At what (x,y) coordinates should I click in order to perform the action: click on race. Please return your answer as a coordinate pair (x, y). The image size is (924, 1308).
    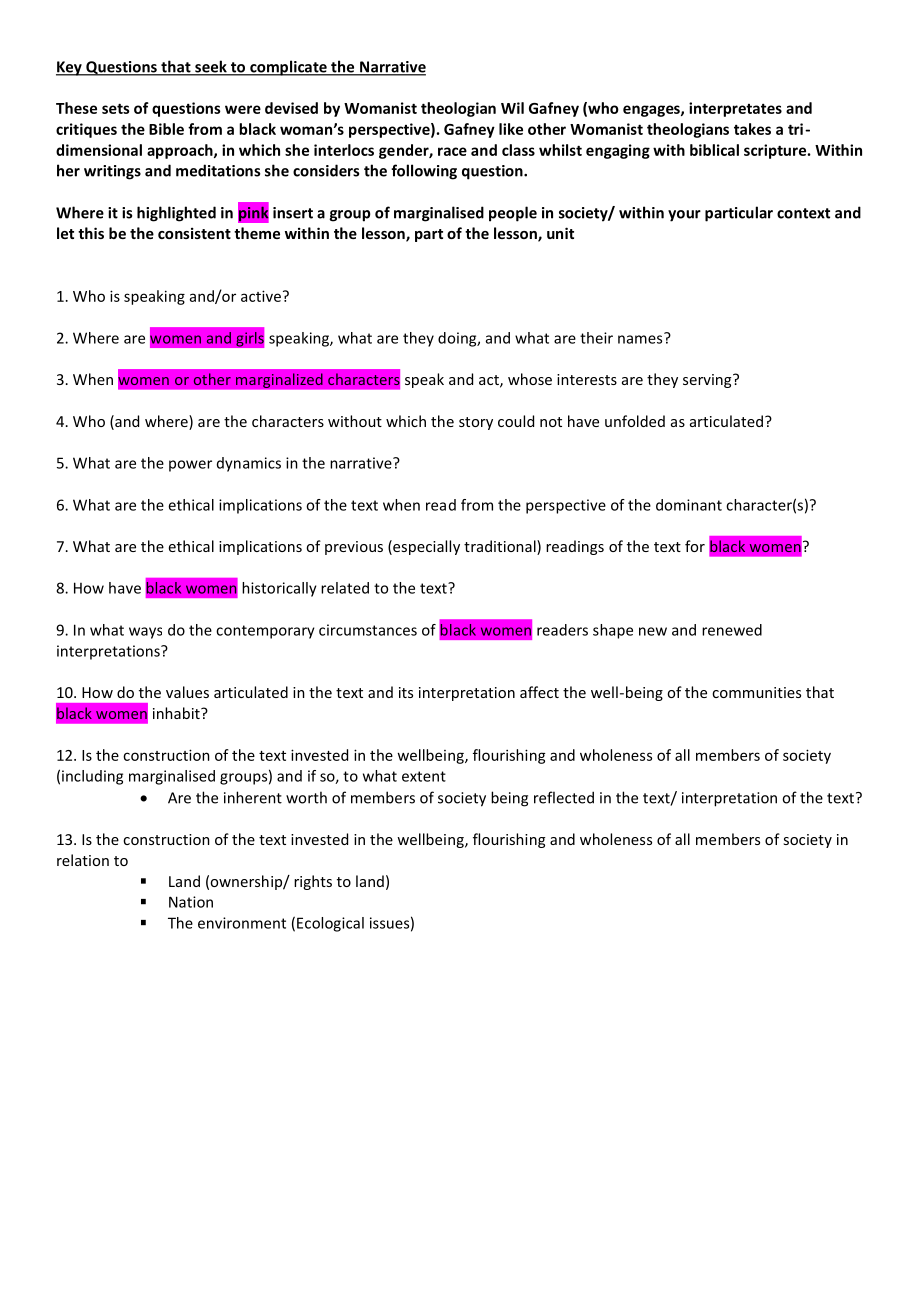
    Looking at the image, I should click on (452, 151).
